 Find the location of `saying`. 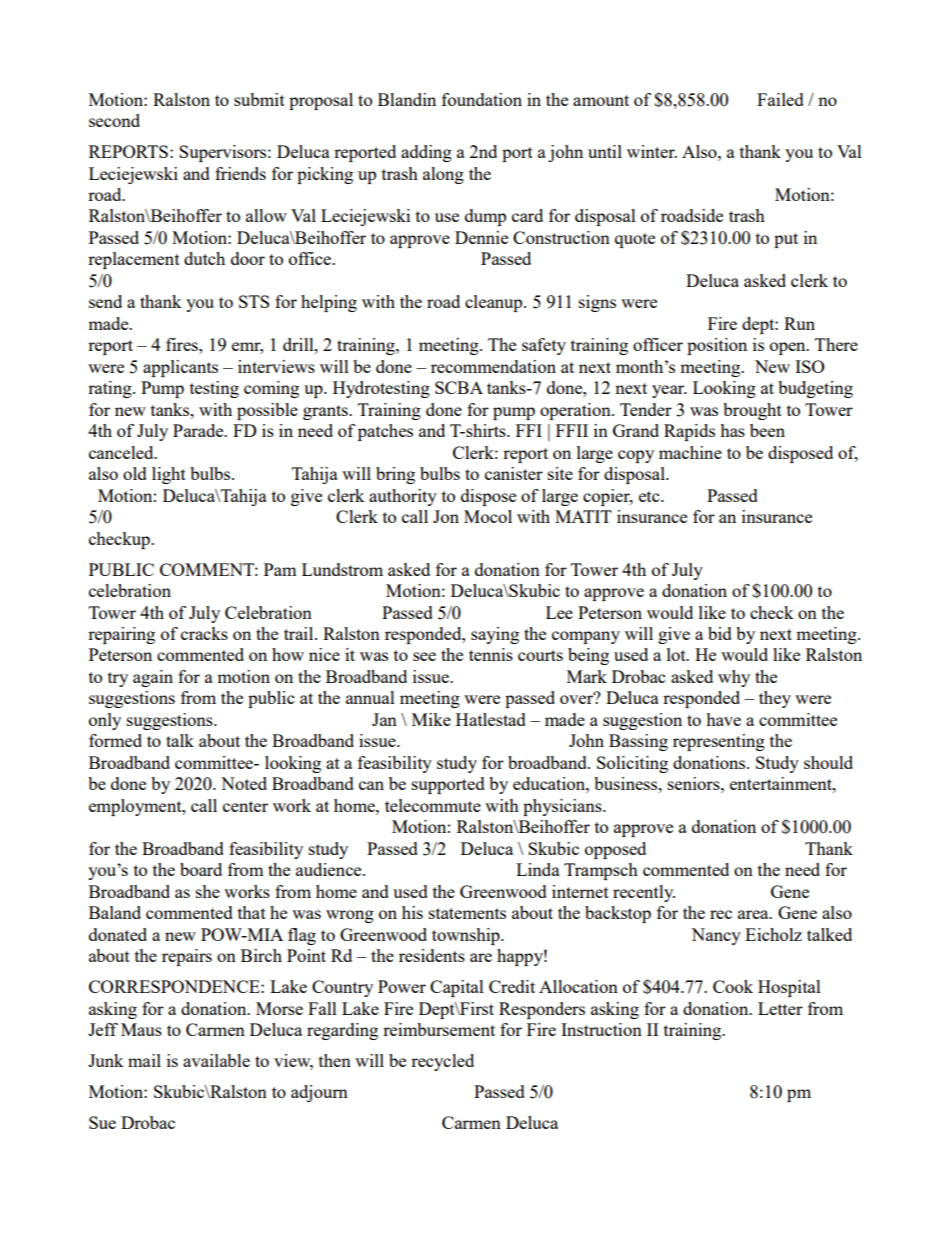

saying is located at coordinates (495, 635).
